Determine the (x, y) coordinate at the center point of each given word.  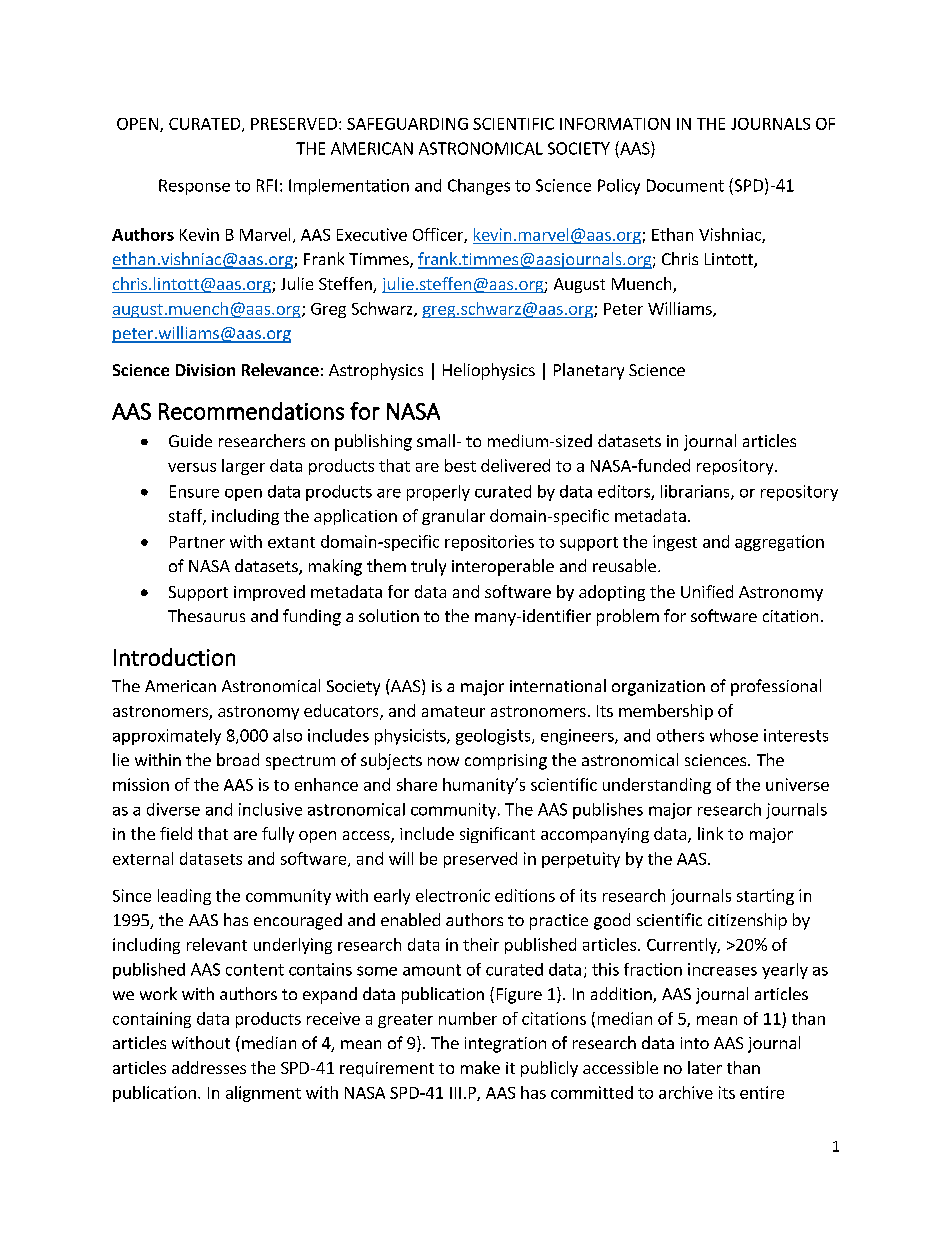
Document (685, 185)
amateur (453, 711)
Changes (479, 187)
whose (734, 735)
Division (205, 370)
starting (765, 897)
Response (194, 187)
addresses (209, 1067)
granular (453, 517)
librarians (696, 492)
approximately (167, 737)
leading (184, 897)
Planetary (589, 371)
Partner (197, 542)
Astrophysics (376, 371)
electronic (453, 895)
